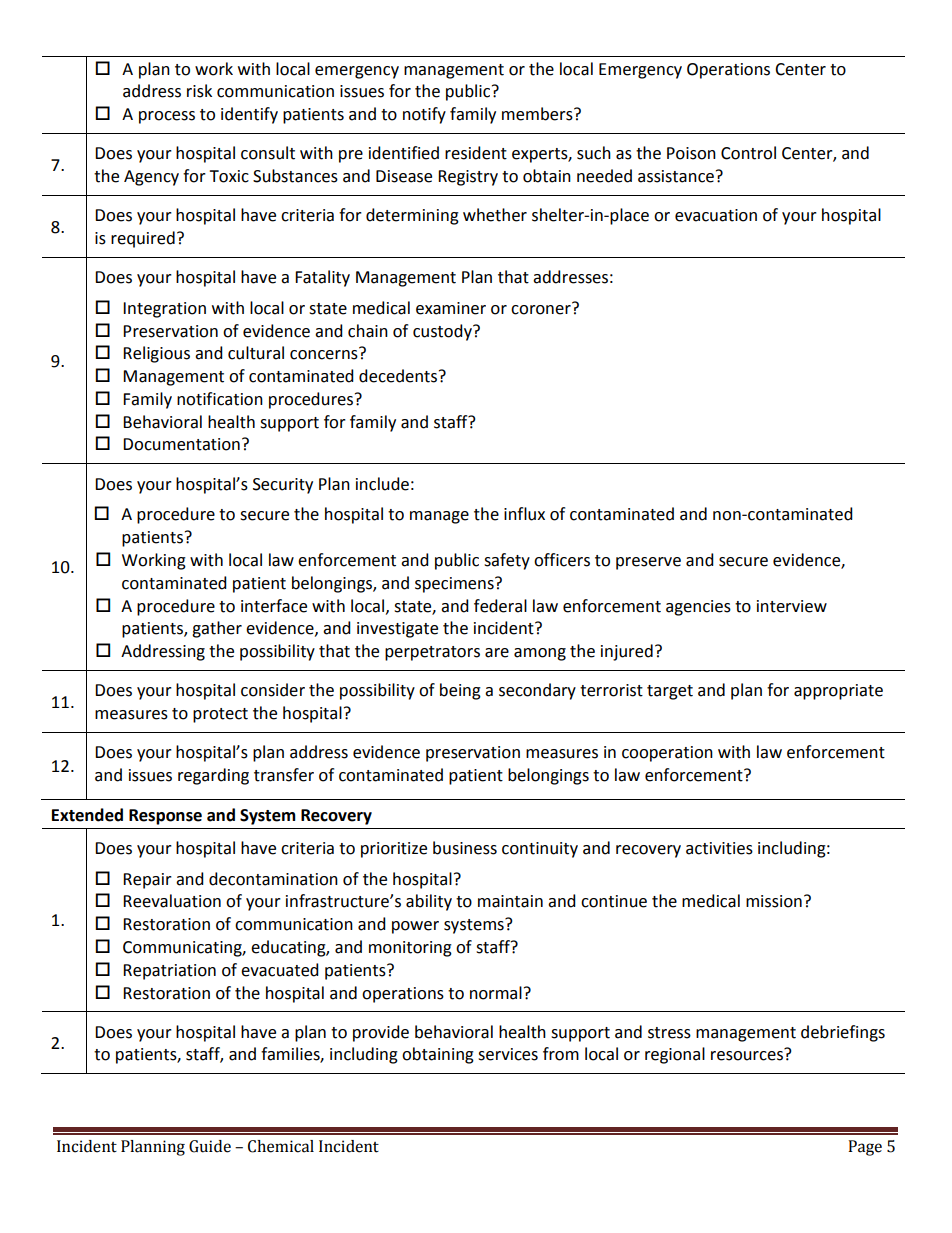 The image size is (952, 1233). Describe the element at coordinates (217, 629) in the screenshot. I see `gather` at that location.
